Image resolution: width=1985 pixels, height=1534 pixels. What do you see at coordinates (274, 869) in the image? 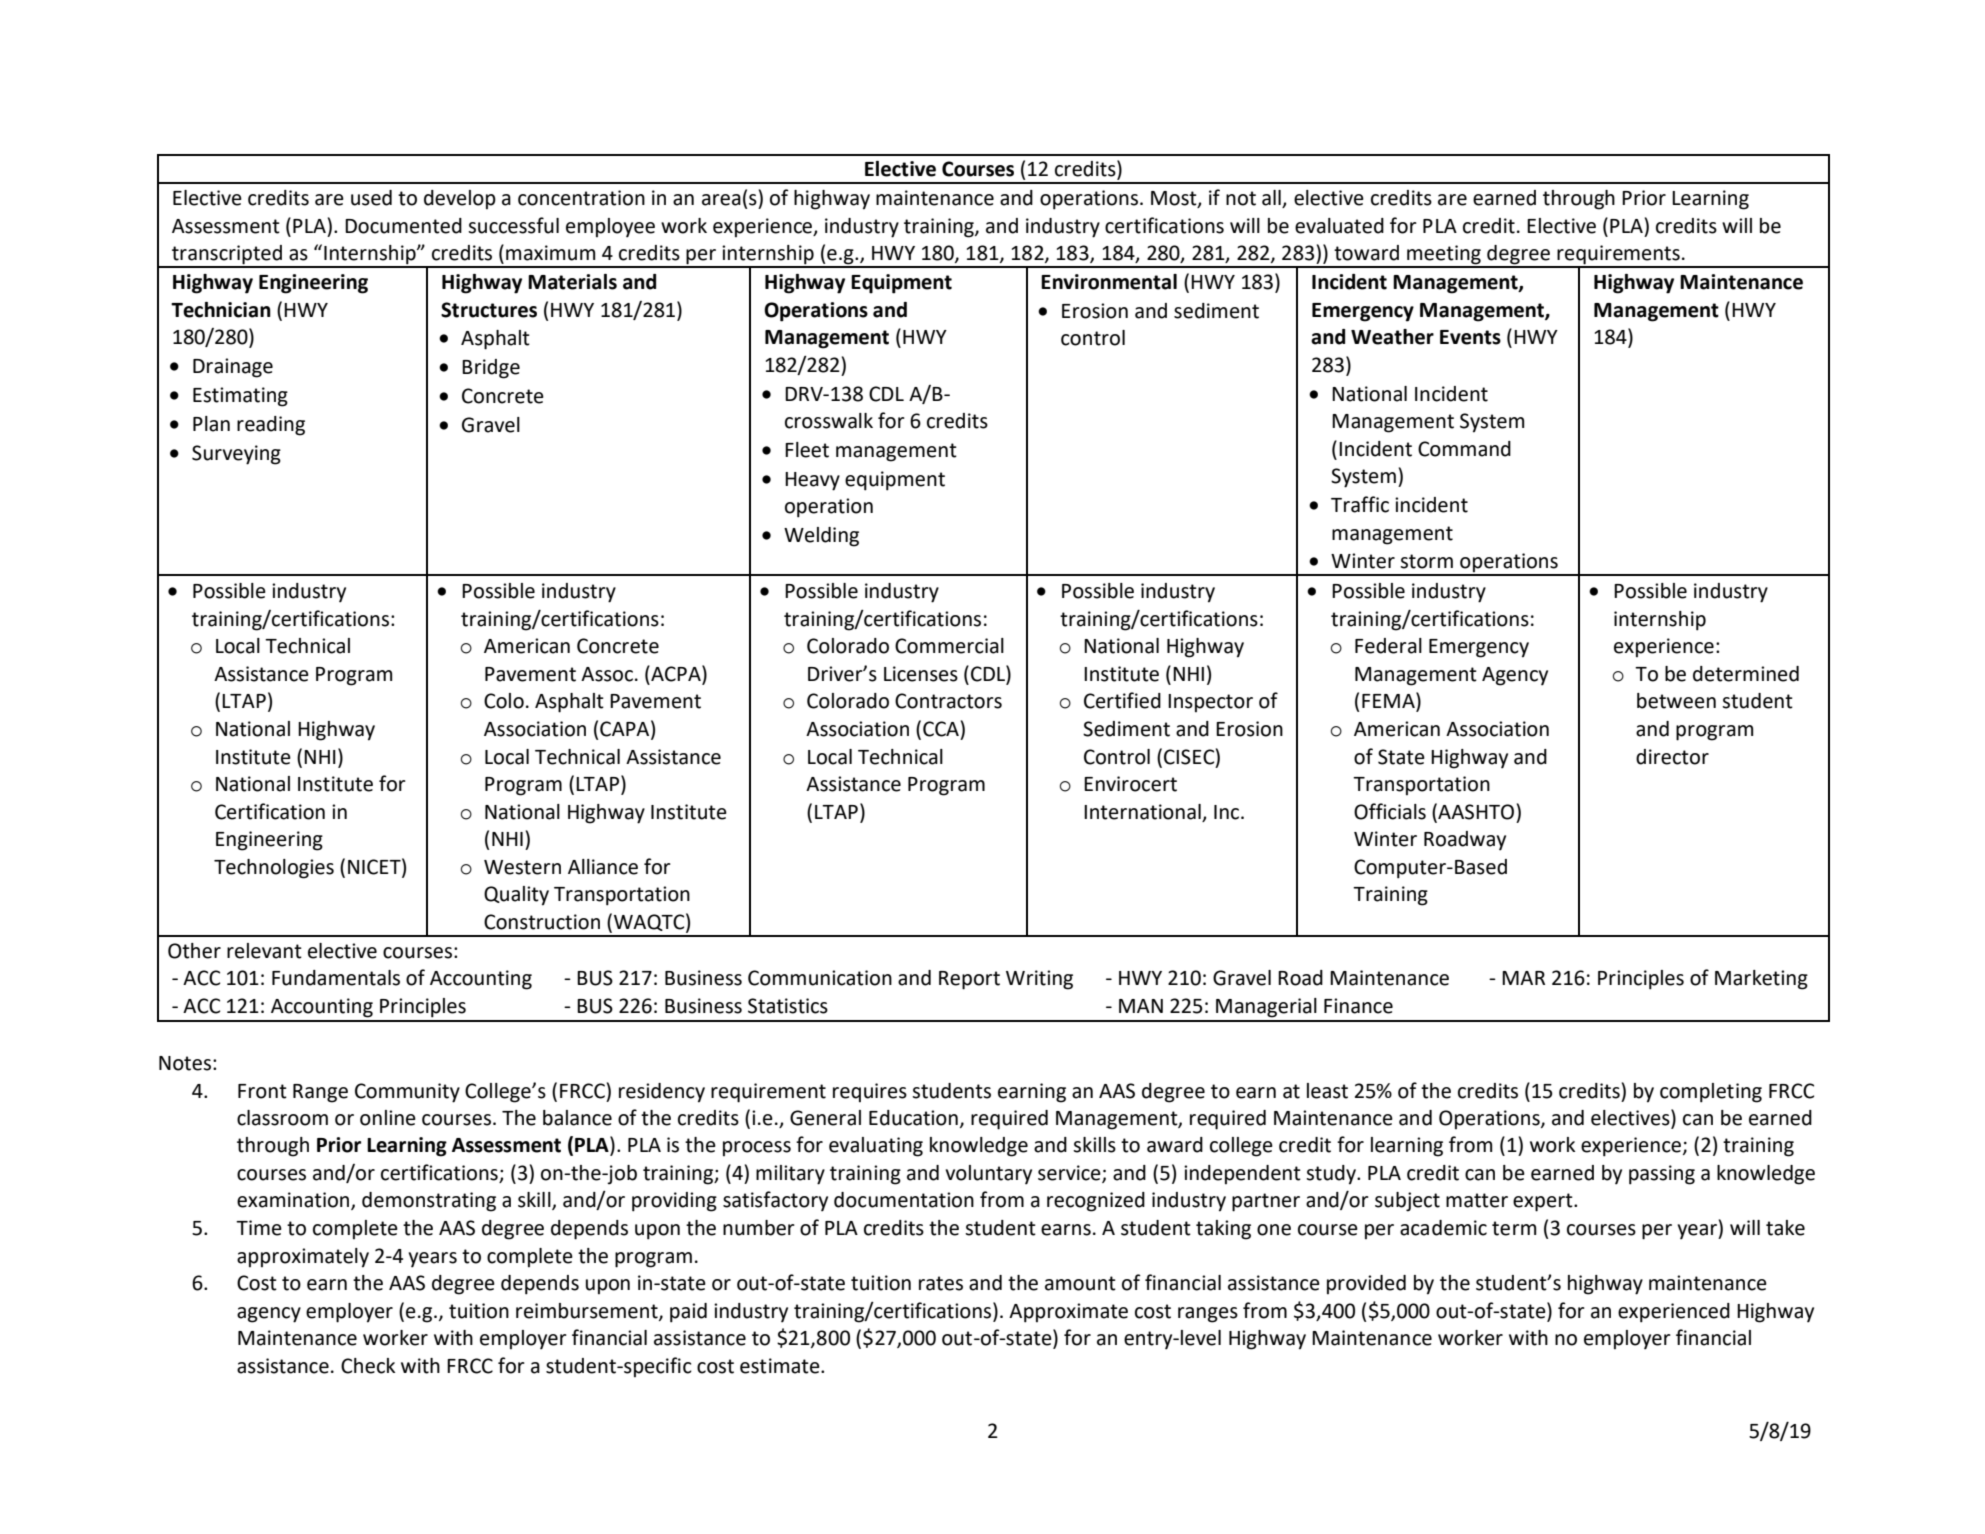
I see `Technologies` at bounding box center [274, 869].
